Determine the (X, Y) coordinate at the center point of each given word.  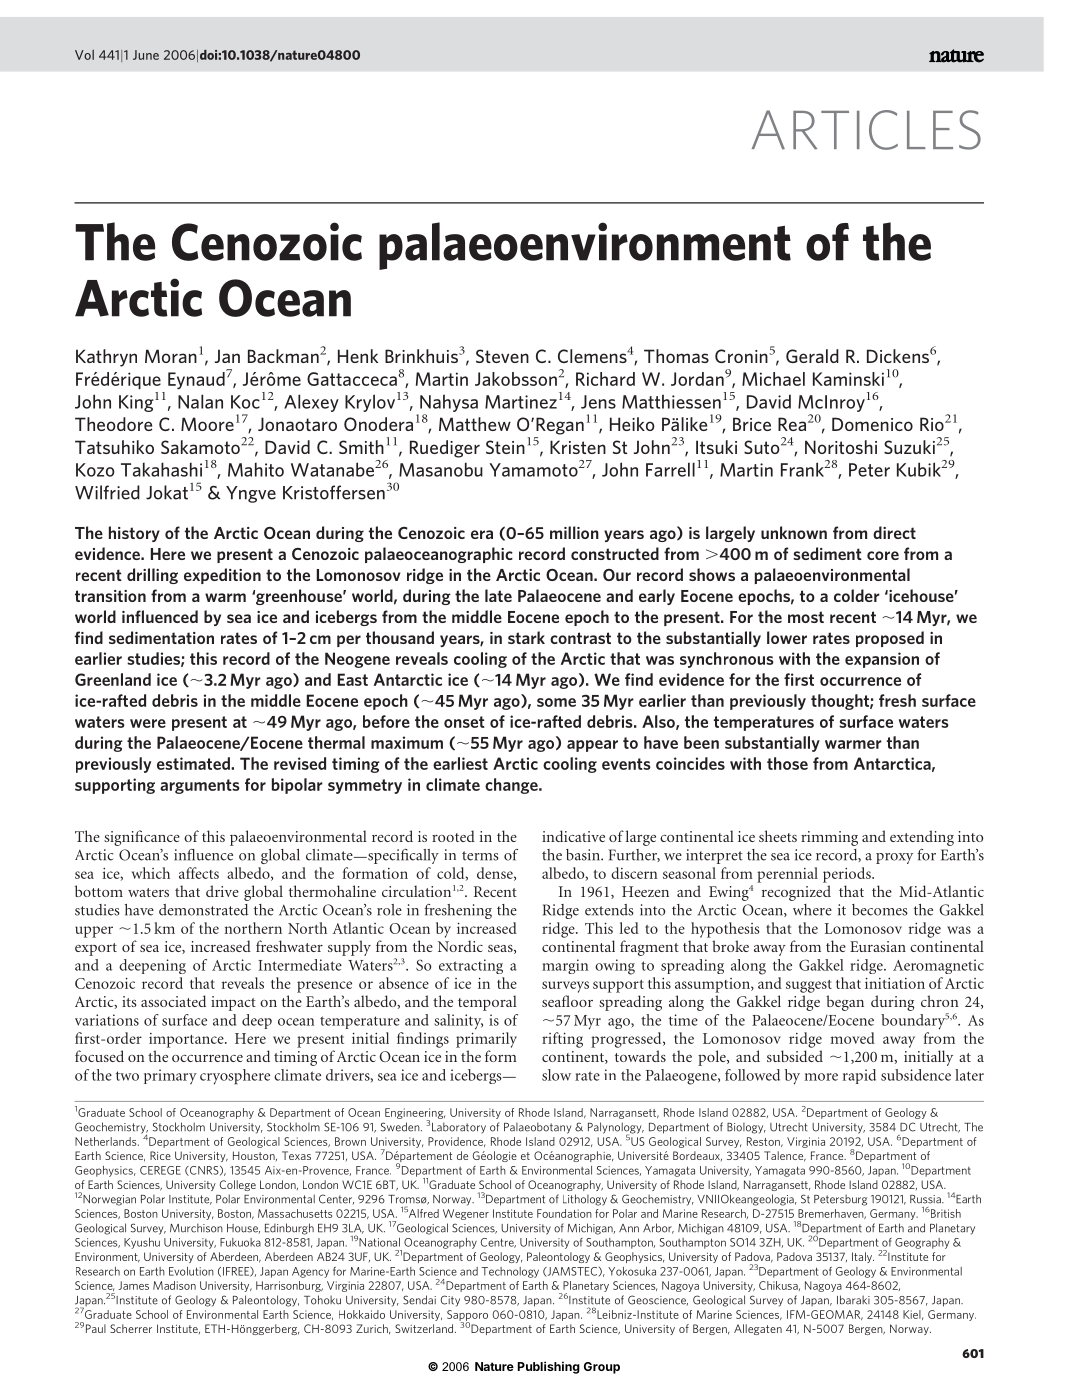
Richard (605, 379)
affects (199, 873)
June (146, 55)
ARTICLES (866, 130)
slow (556, 1075)
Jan (227, 356)
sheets (778, 836)
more (821, 1077)
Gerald (812, 356)
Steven (502, 356)
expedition (222, 576)
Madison (174, 1285)
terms (480, 856)
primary (170, 1076)
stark (526, 637)
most (806, 617)
